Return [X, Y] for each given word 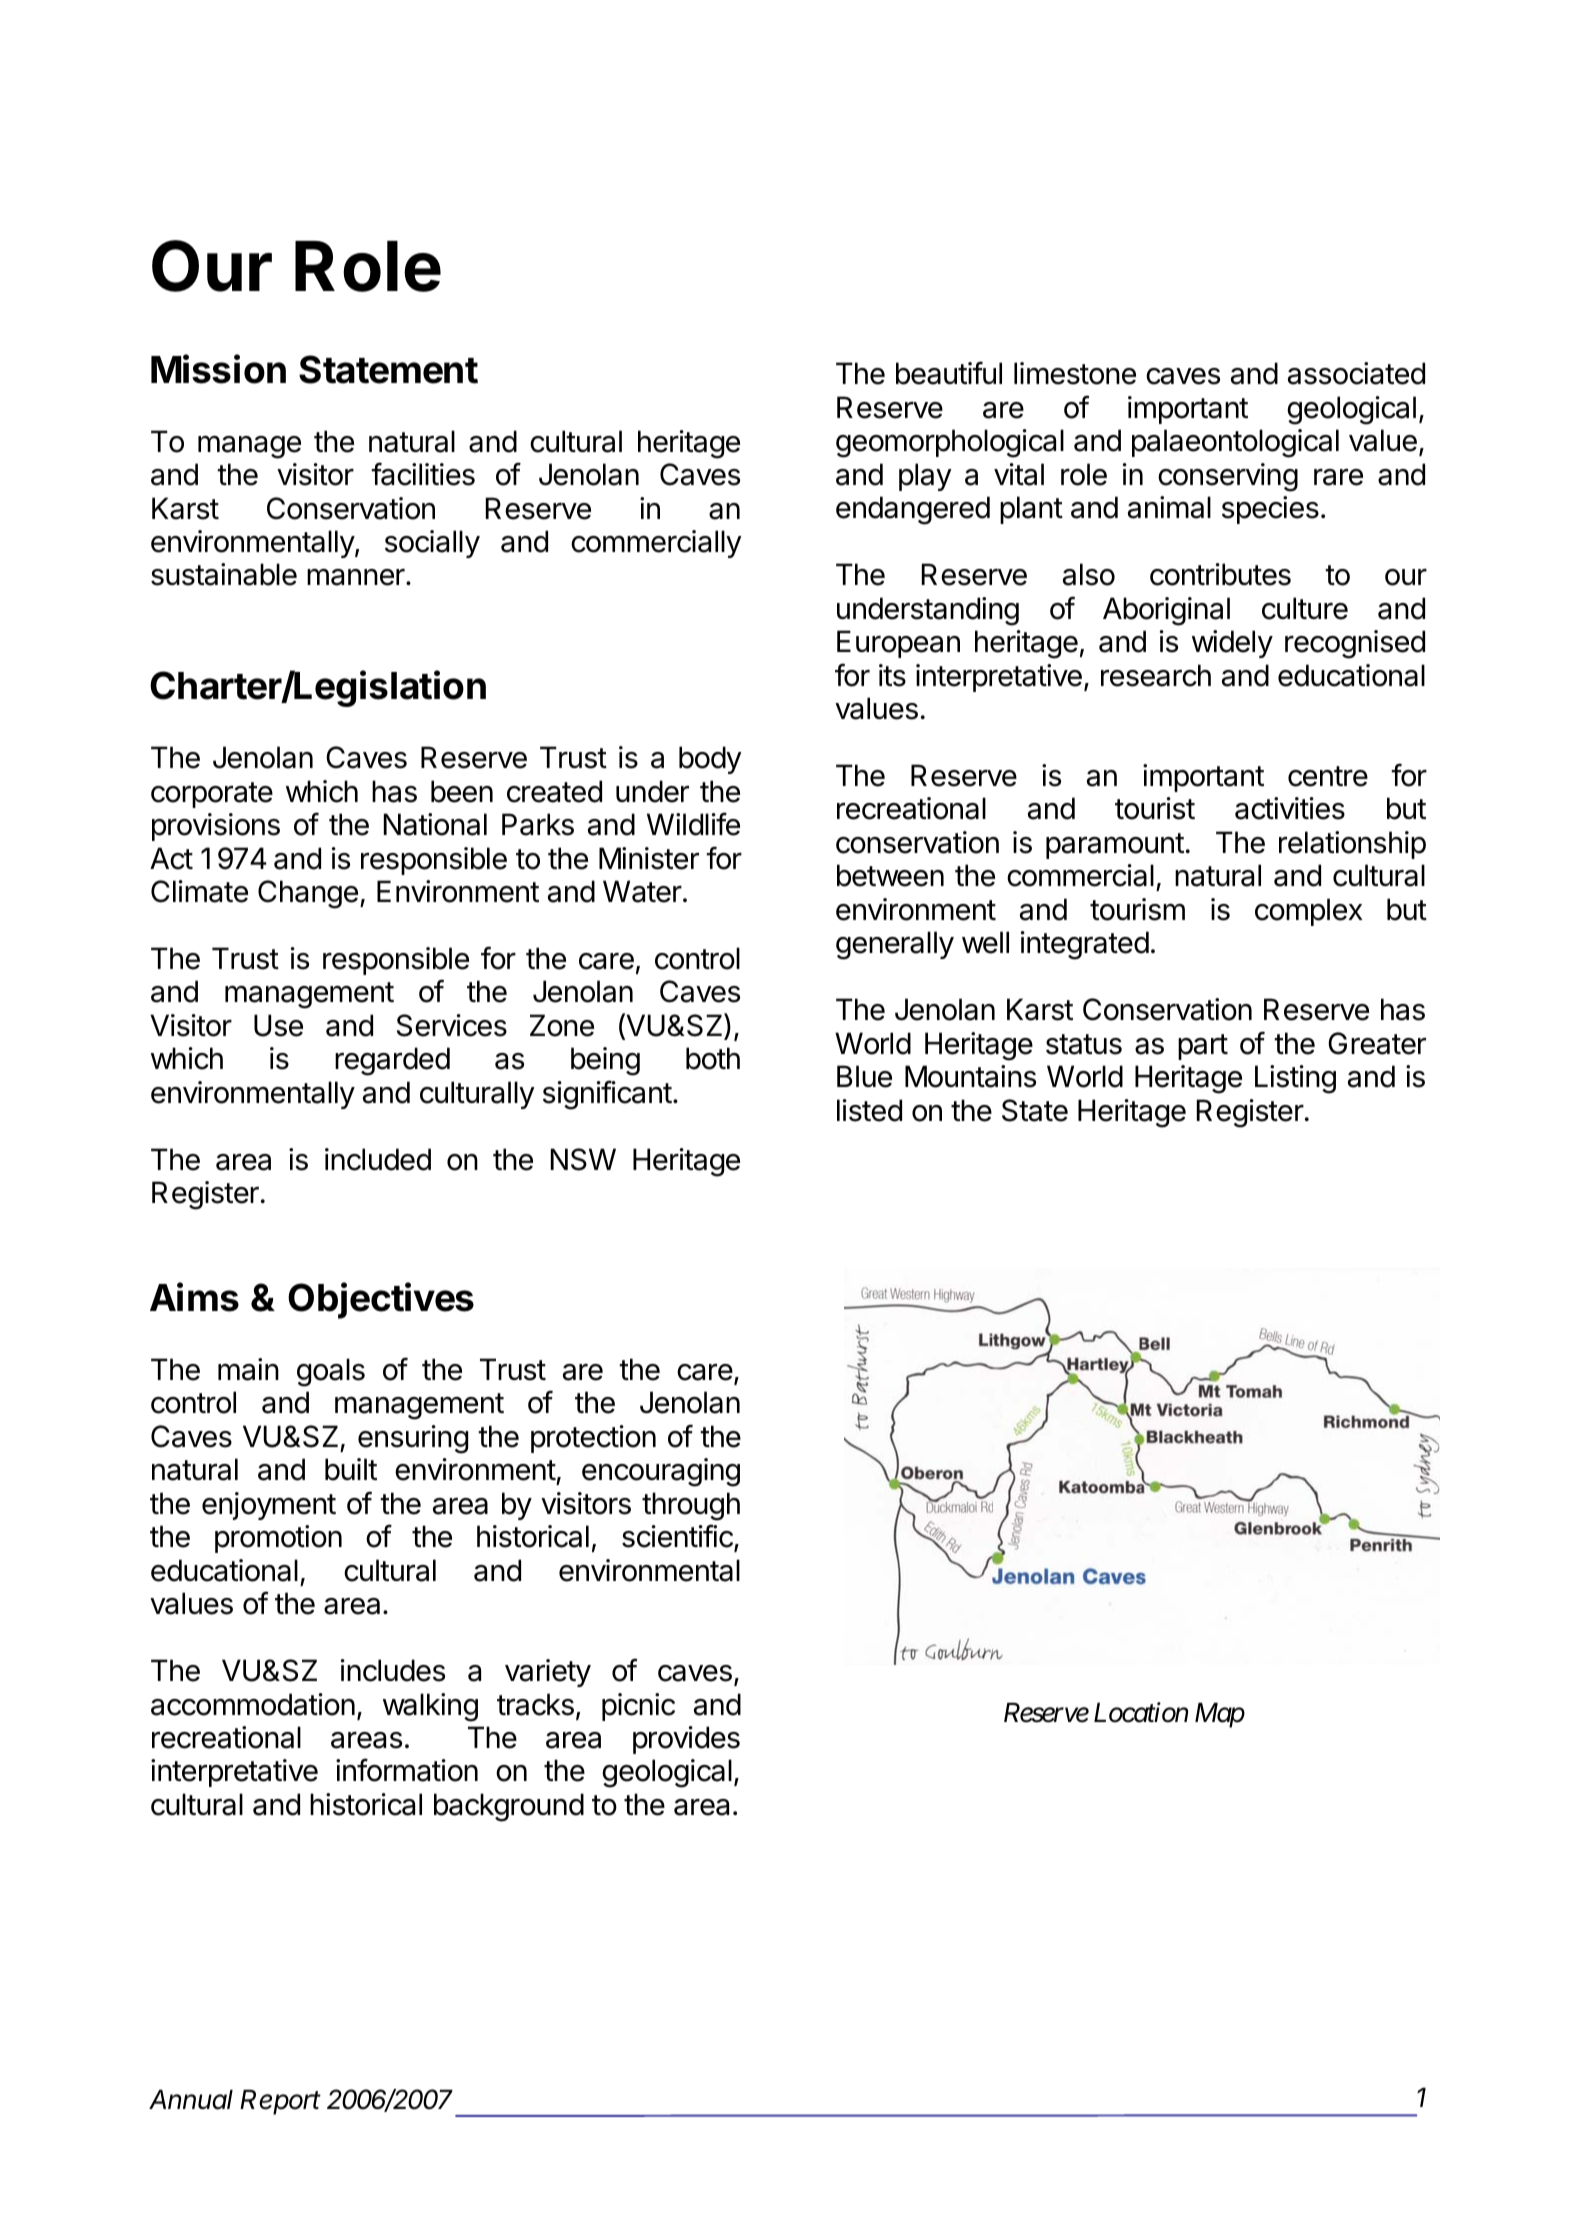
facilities [423, 474]
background [509, 1807]
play [925, 477]
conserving [1228, 477]
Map [1220, 1715]
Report [280, 2102]
